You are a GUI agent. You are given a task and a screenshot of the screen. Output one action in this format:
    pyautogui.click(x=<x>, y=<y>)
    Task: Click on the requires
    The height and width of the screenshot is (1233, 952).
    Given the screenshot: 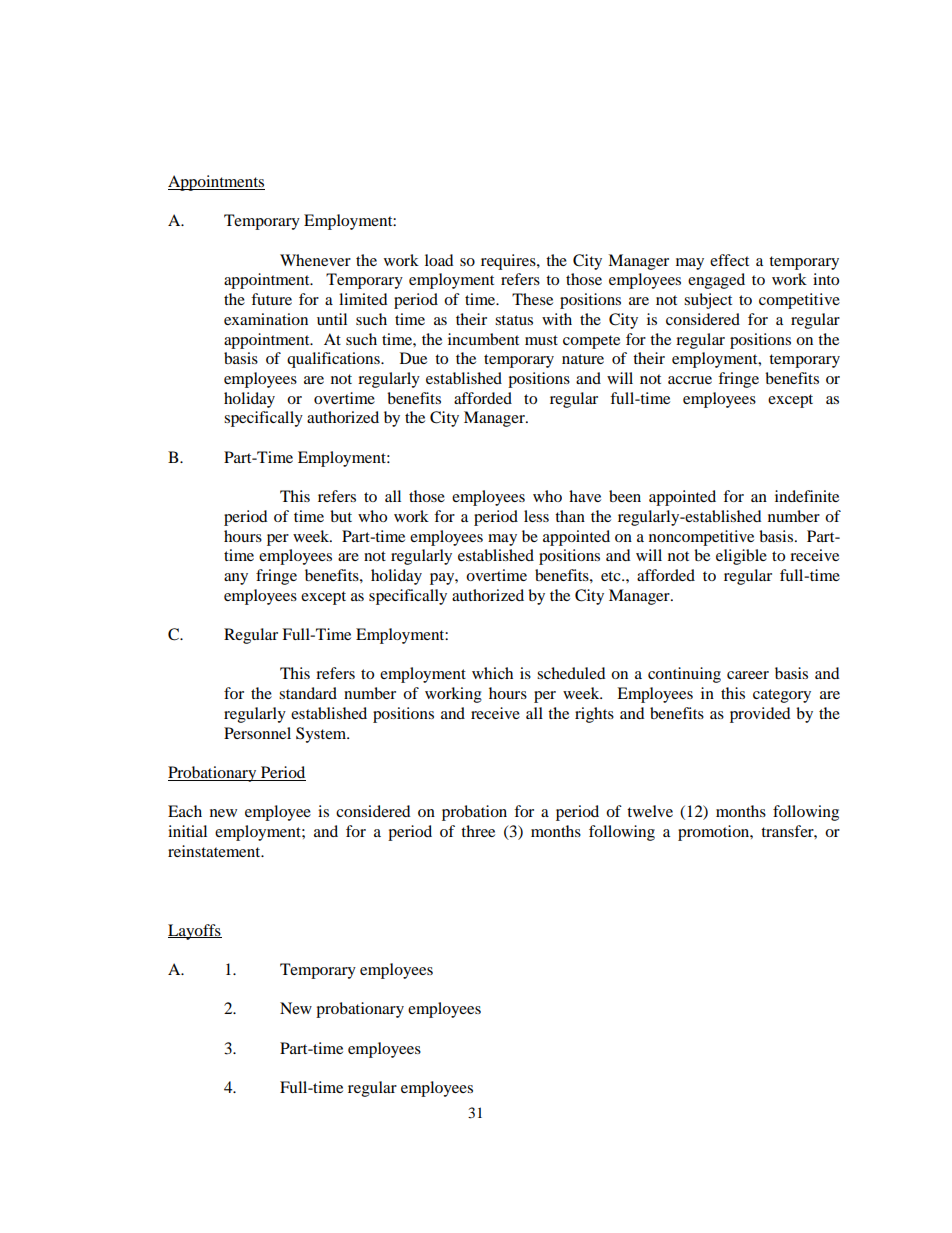 What is the action you would take?
    pyautogui.click(x=509, y=262)
